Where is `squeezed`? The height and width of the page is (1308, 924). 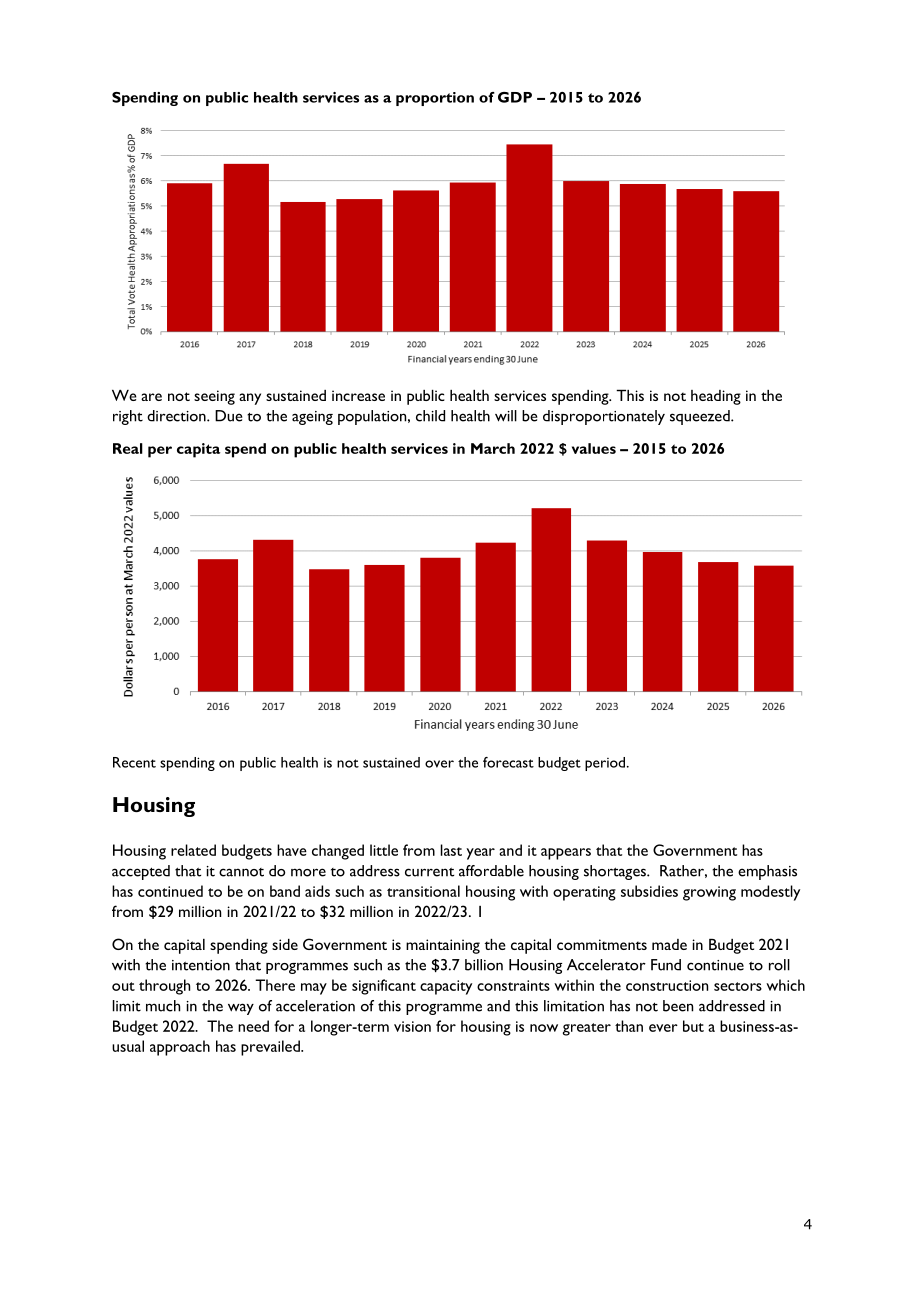 squeezed is located at coordinates (701, 417).
